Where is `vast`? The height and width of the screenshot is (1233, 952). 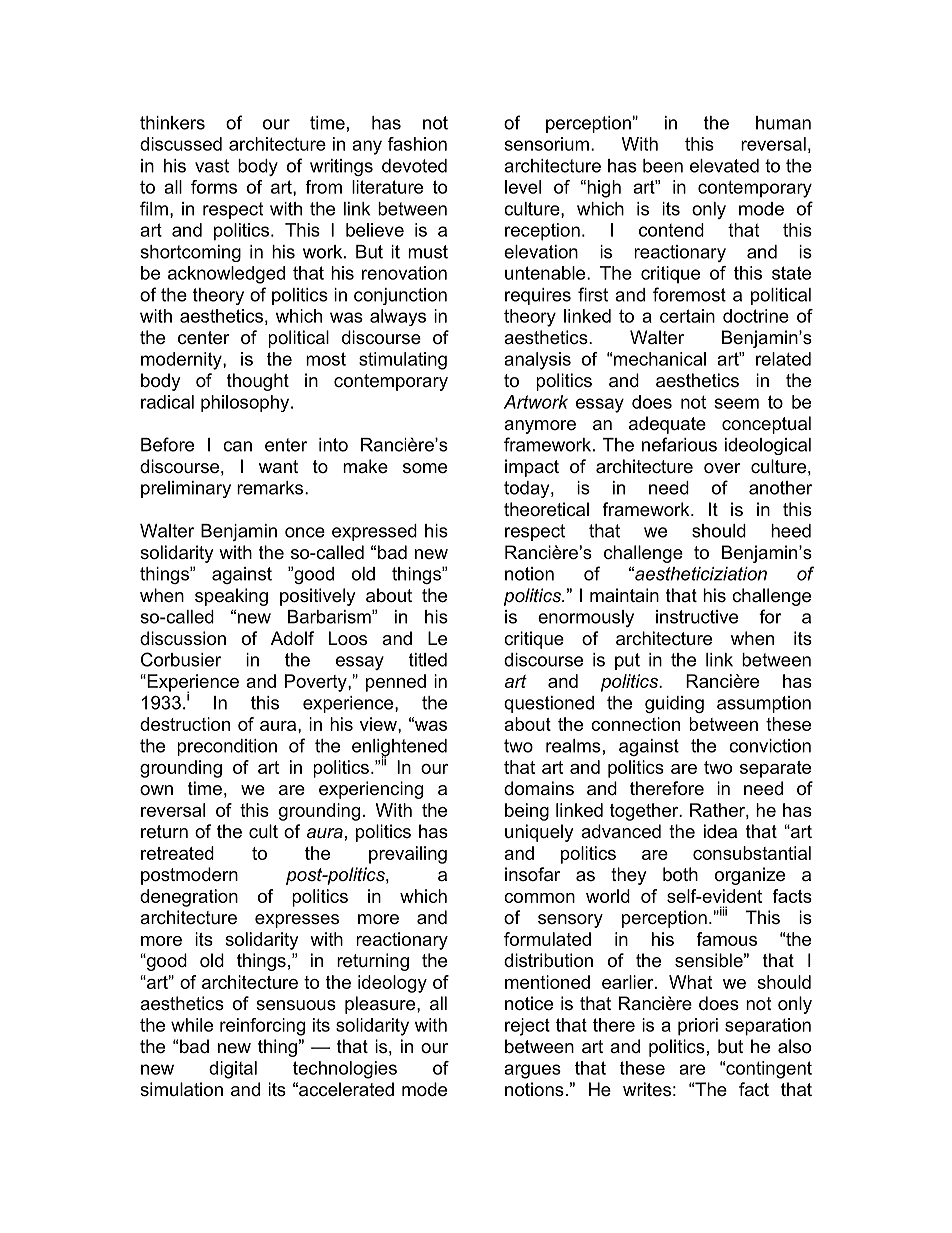
vast is located at coordinates (212, 166).
